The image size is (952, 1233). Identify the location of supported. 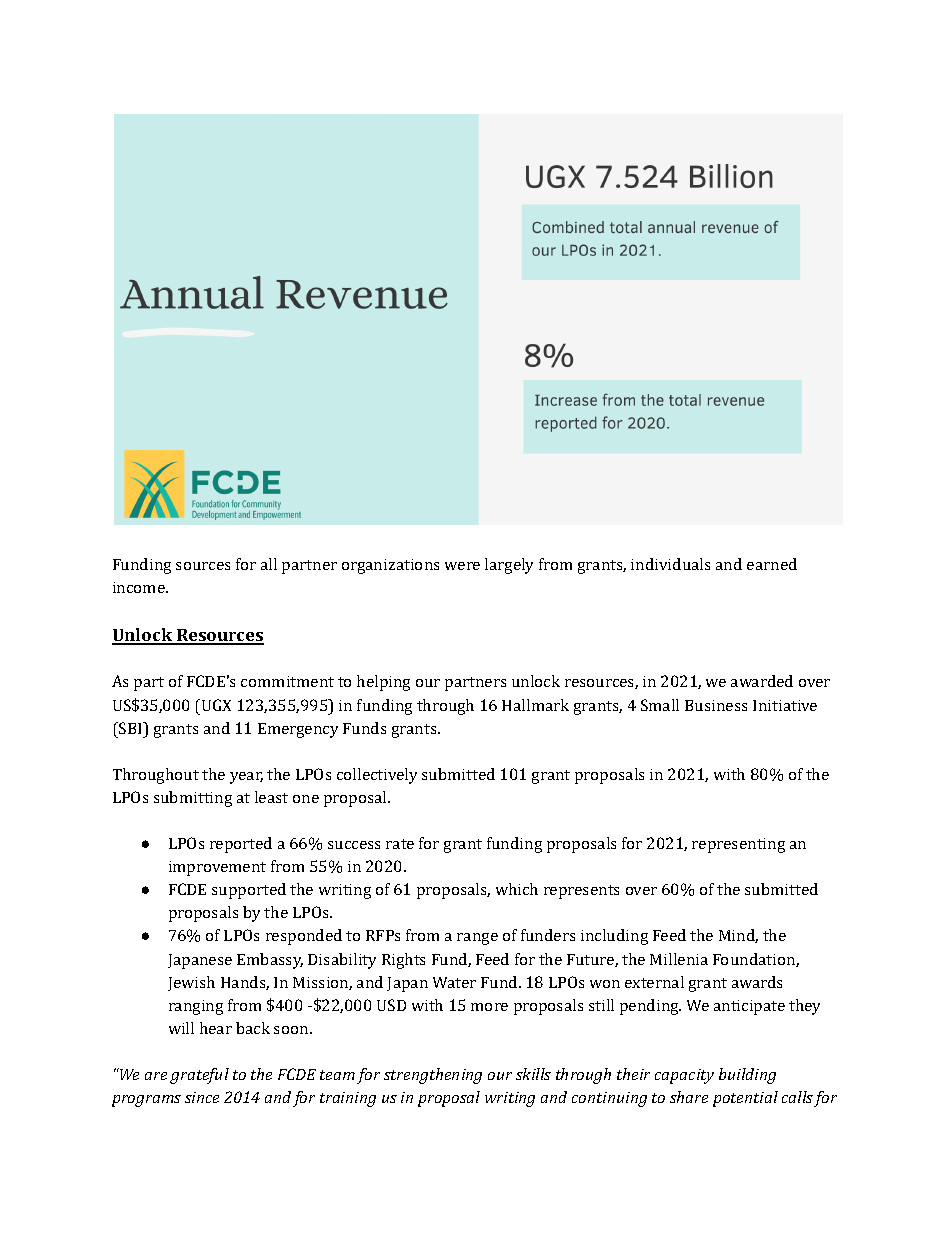
(249, 891).
